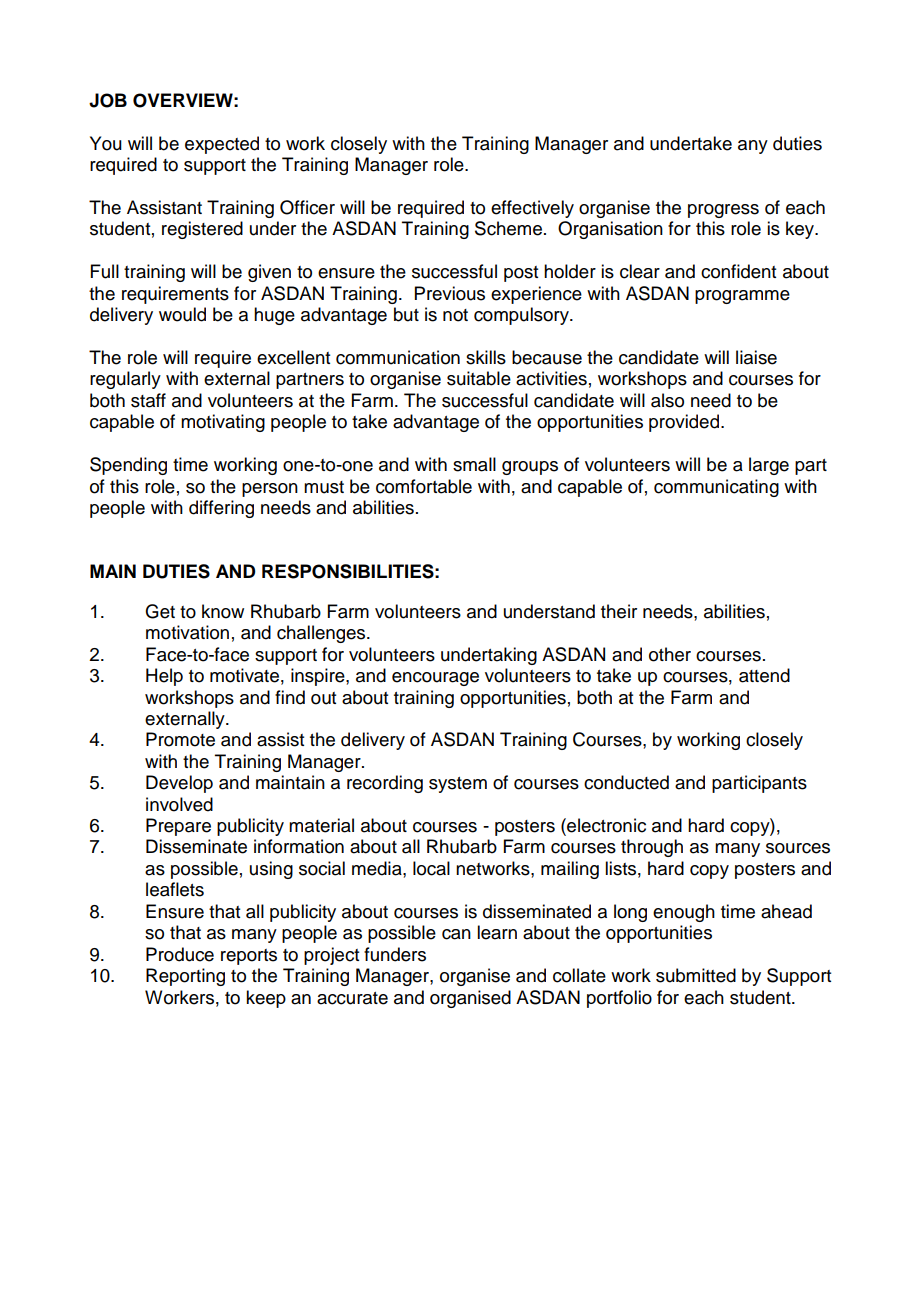 The image size is (924, 1308). Describe the element at coordinates (723, 211) in the screenshot. I see `progress` at that location.
